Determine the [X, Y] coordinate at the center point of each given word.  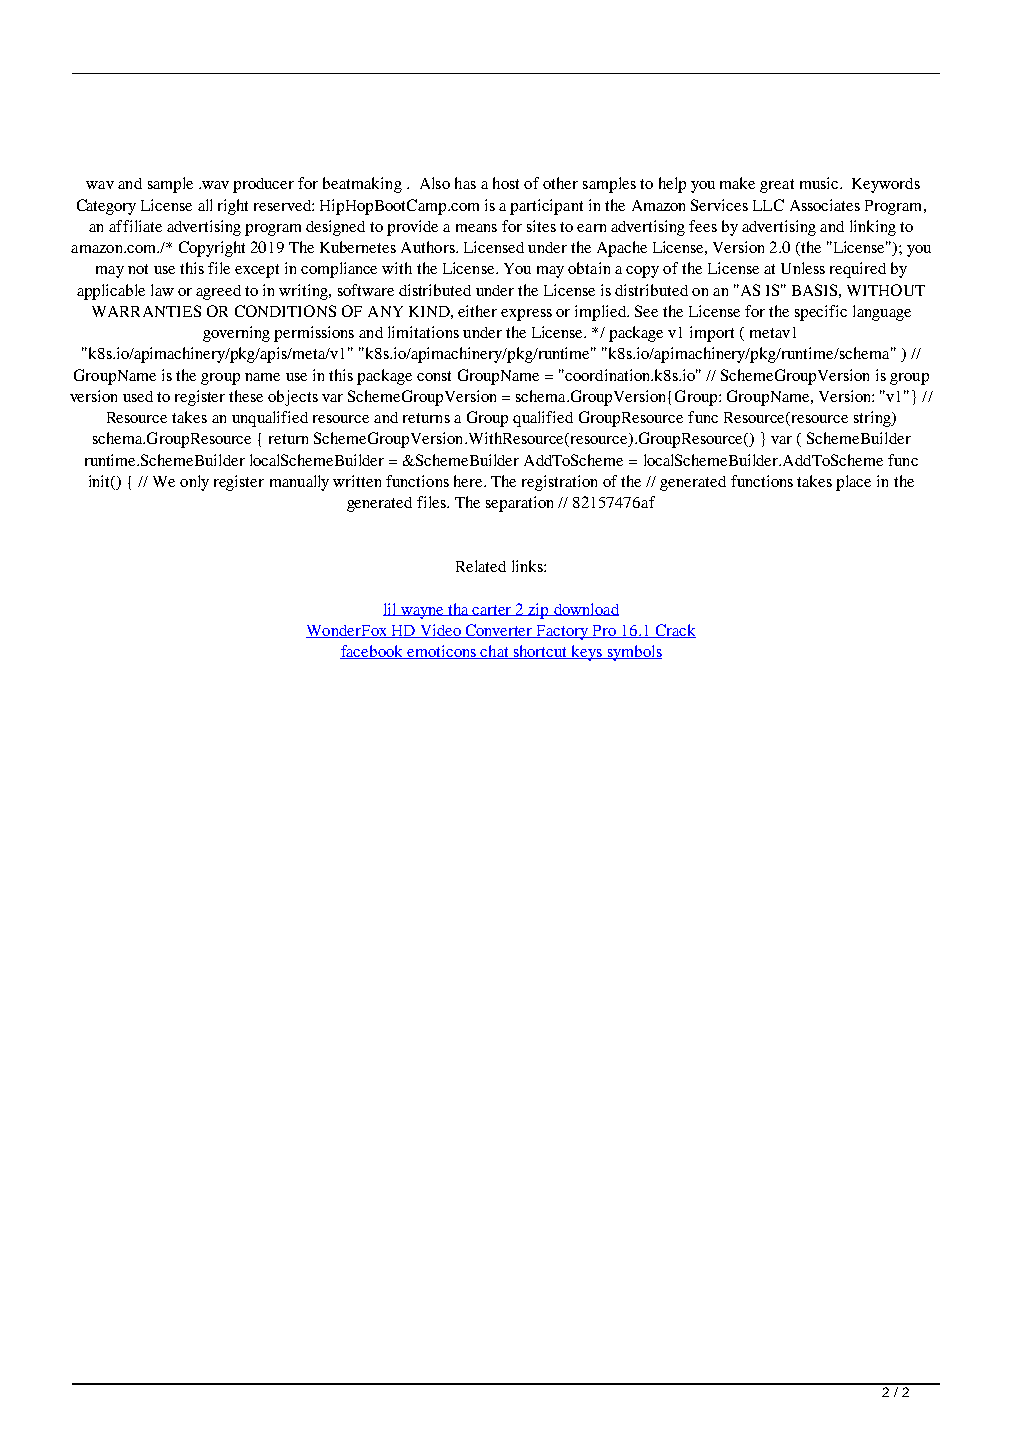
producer [263, 185]
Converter [499, 631]
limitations [423, 332]
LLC [768, 205]
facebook [373, 652]
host [506, 183]
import [712, 334]
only [194, 483]
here [469, 481]
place [853, 483]
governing [236, 334]
